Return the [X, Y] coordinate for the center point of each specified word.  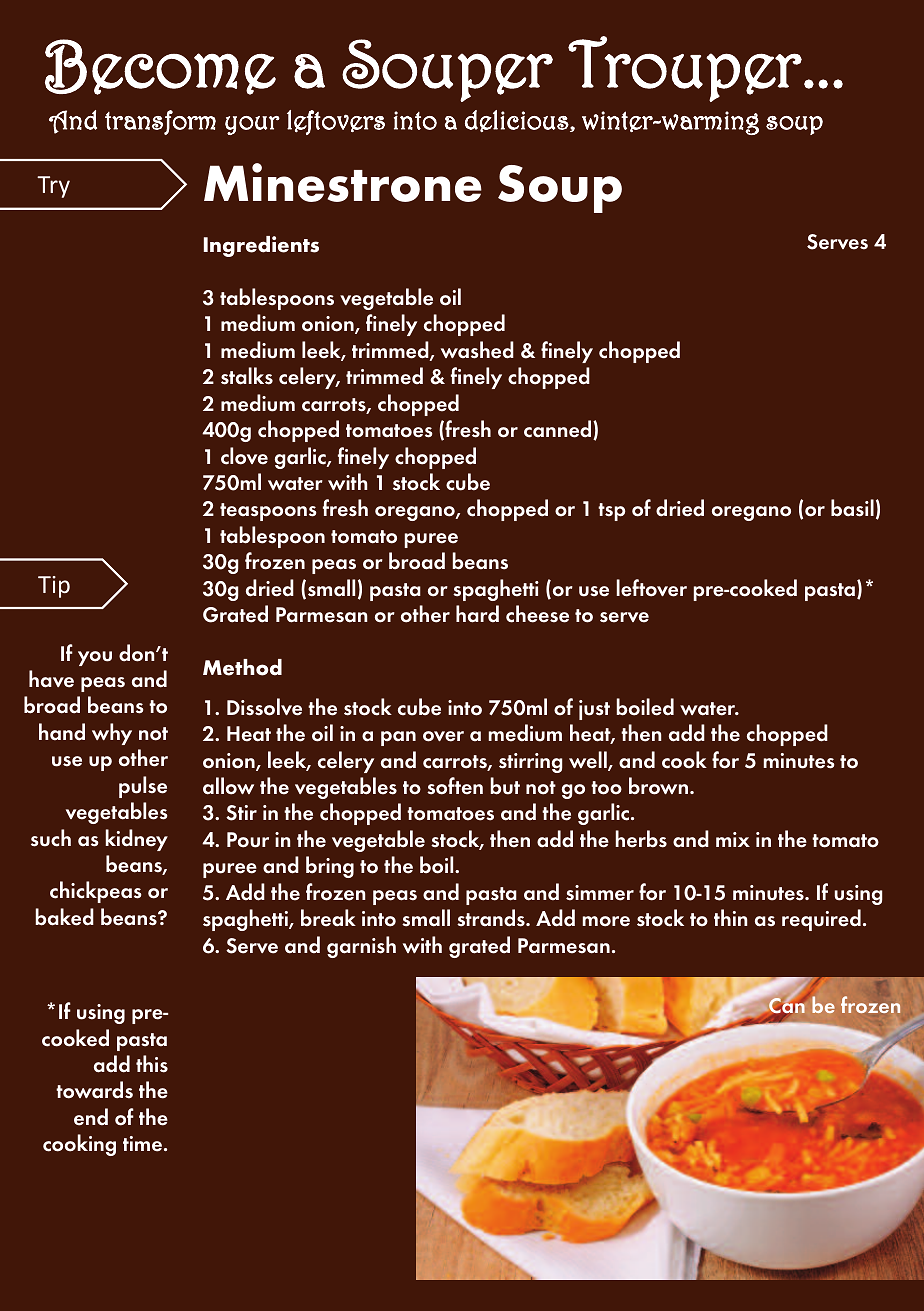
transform [160, 122]
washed [477, 350]
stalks [247, 376]
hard [477, 614]
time [142, 1144]
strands [492, 918]
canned [559, 430]
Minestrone [343, 182]
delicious [518, 121]
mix [733, 839]
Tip [54, 587]
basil [852, 508]
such [51, 838]
